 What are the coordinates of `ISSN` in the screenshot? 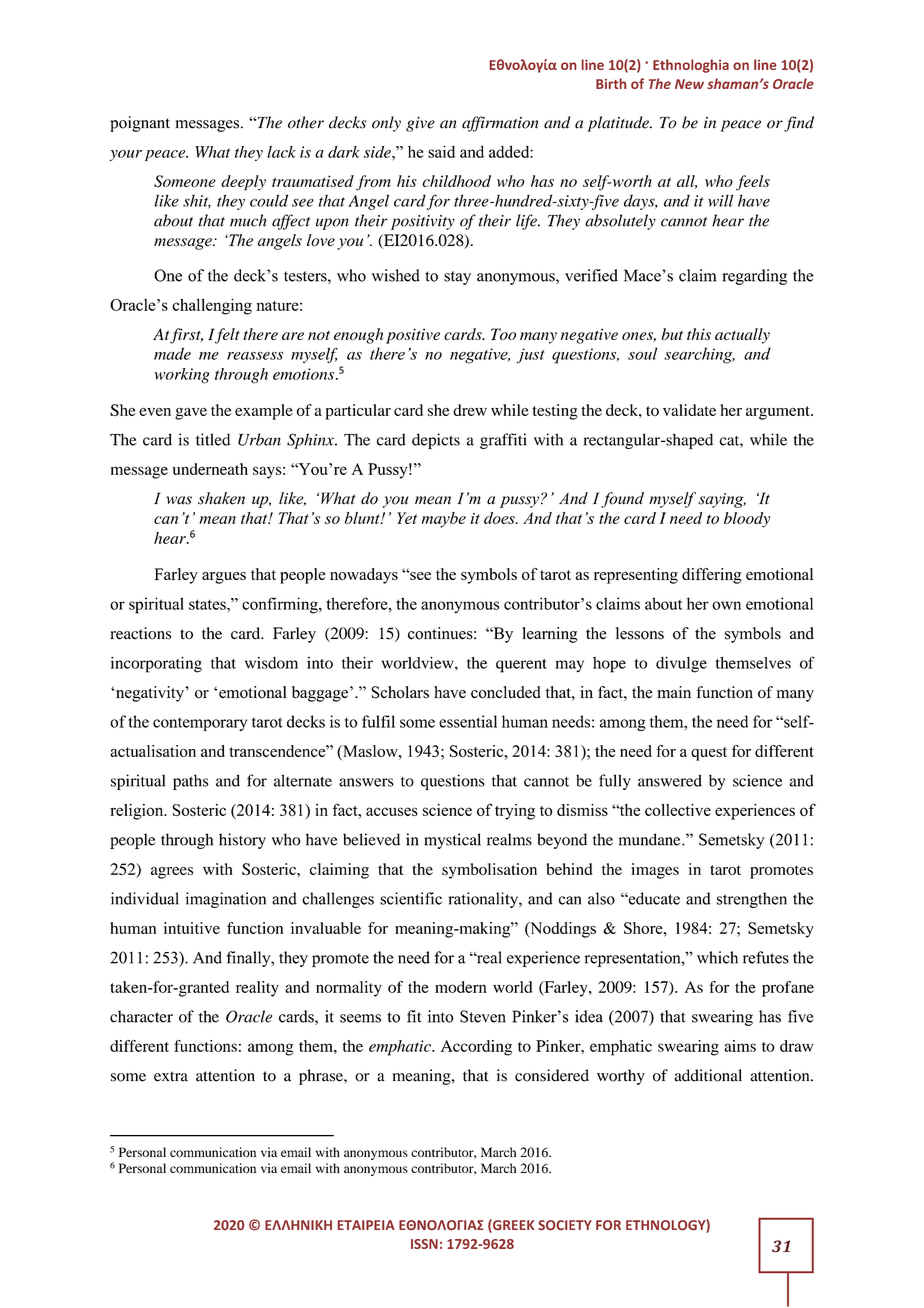 It's located at (424, 1244).
